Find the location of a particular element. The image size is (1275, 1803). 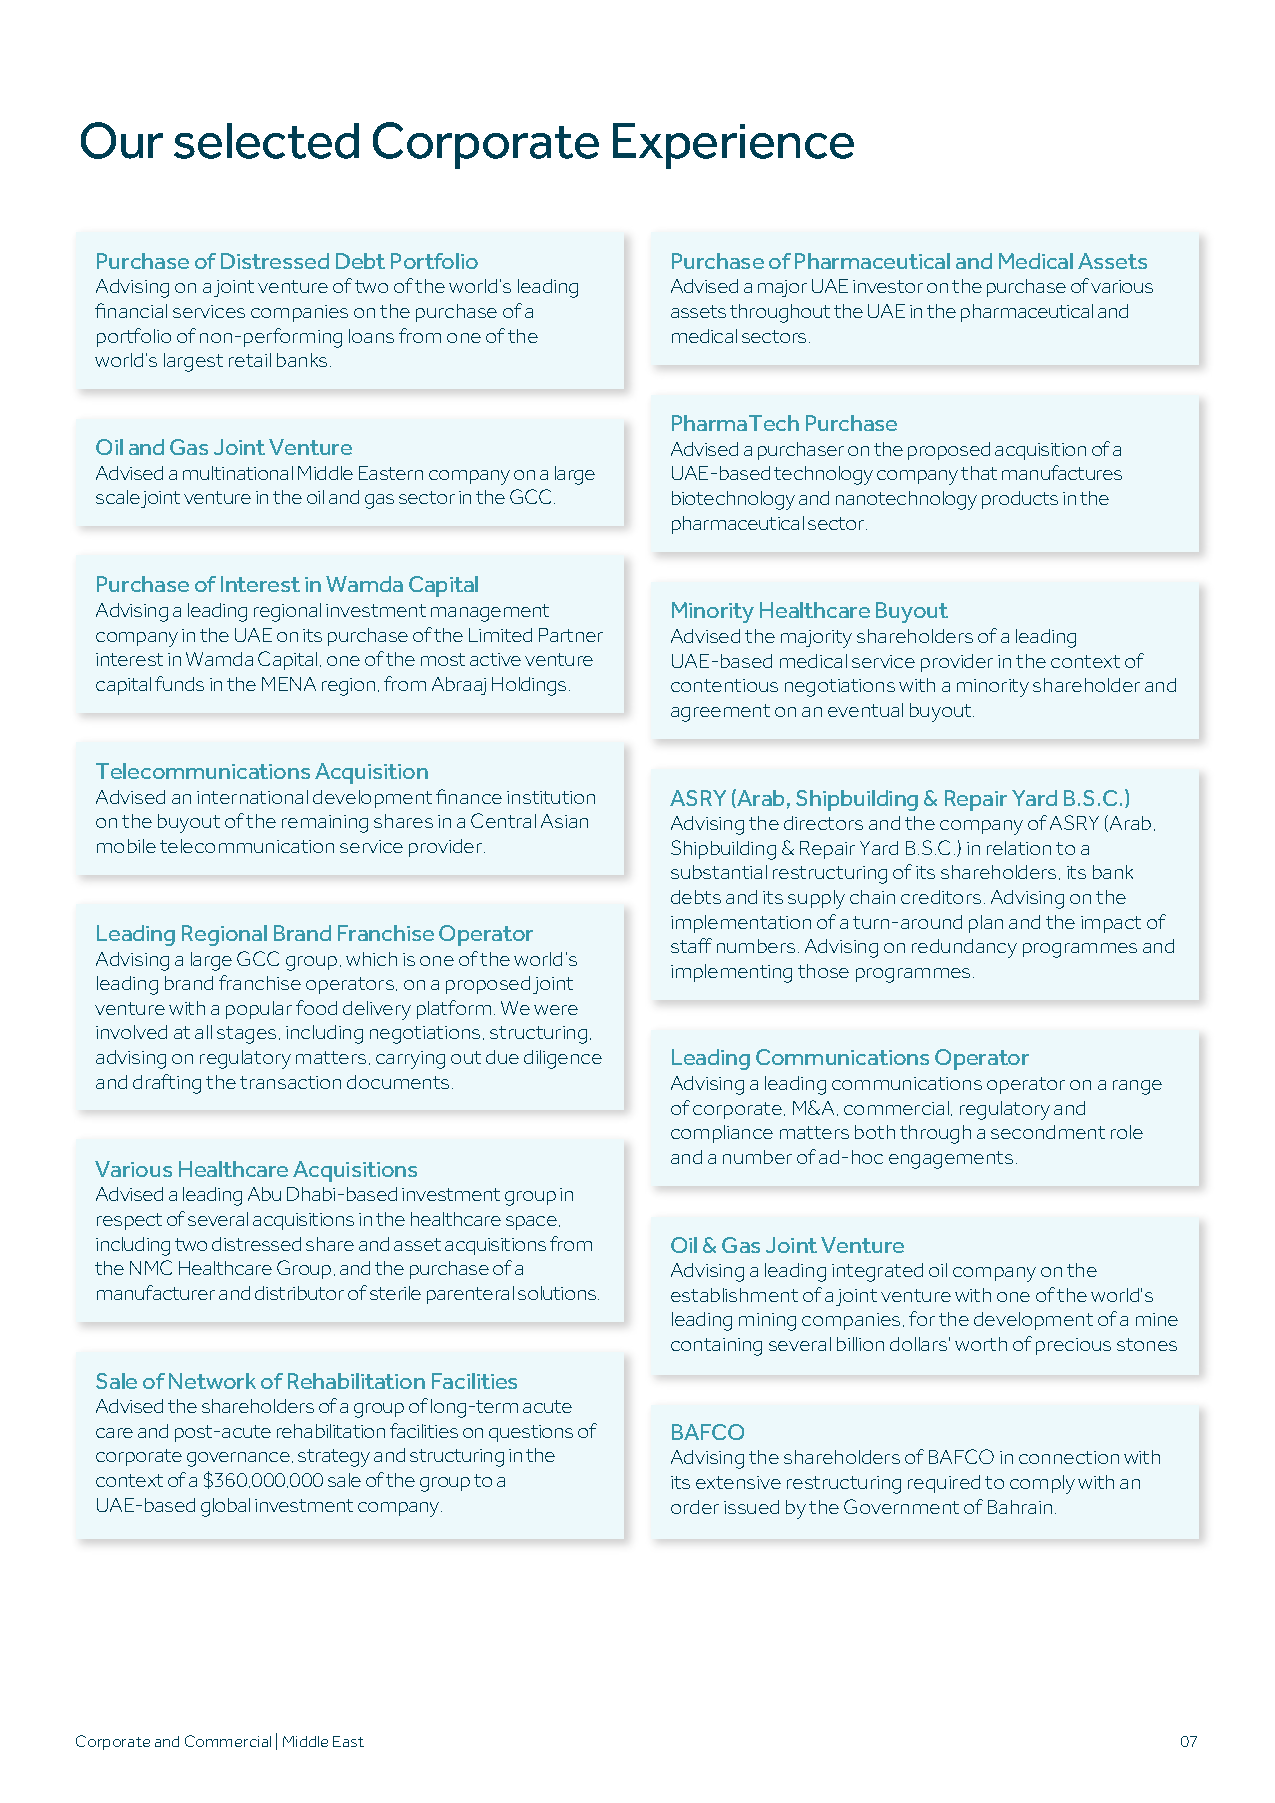

MENA is located at coordinates (289, 684).
